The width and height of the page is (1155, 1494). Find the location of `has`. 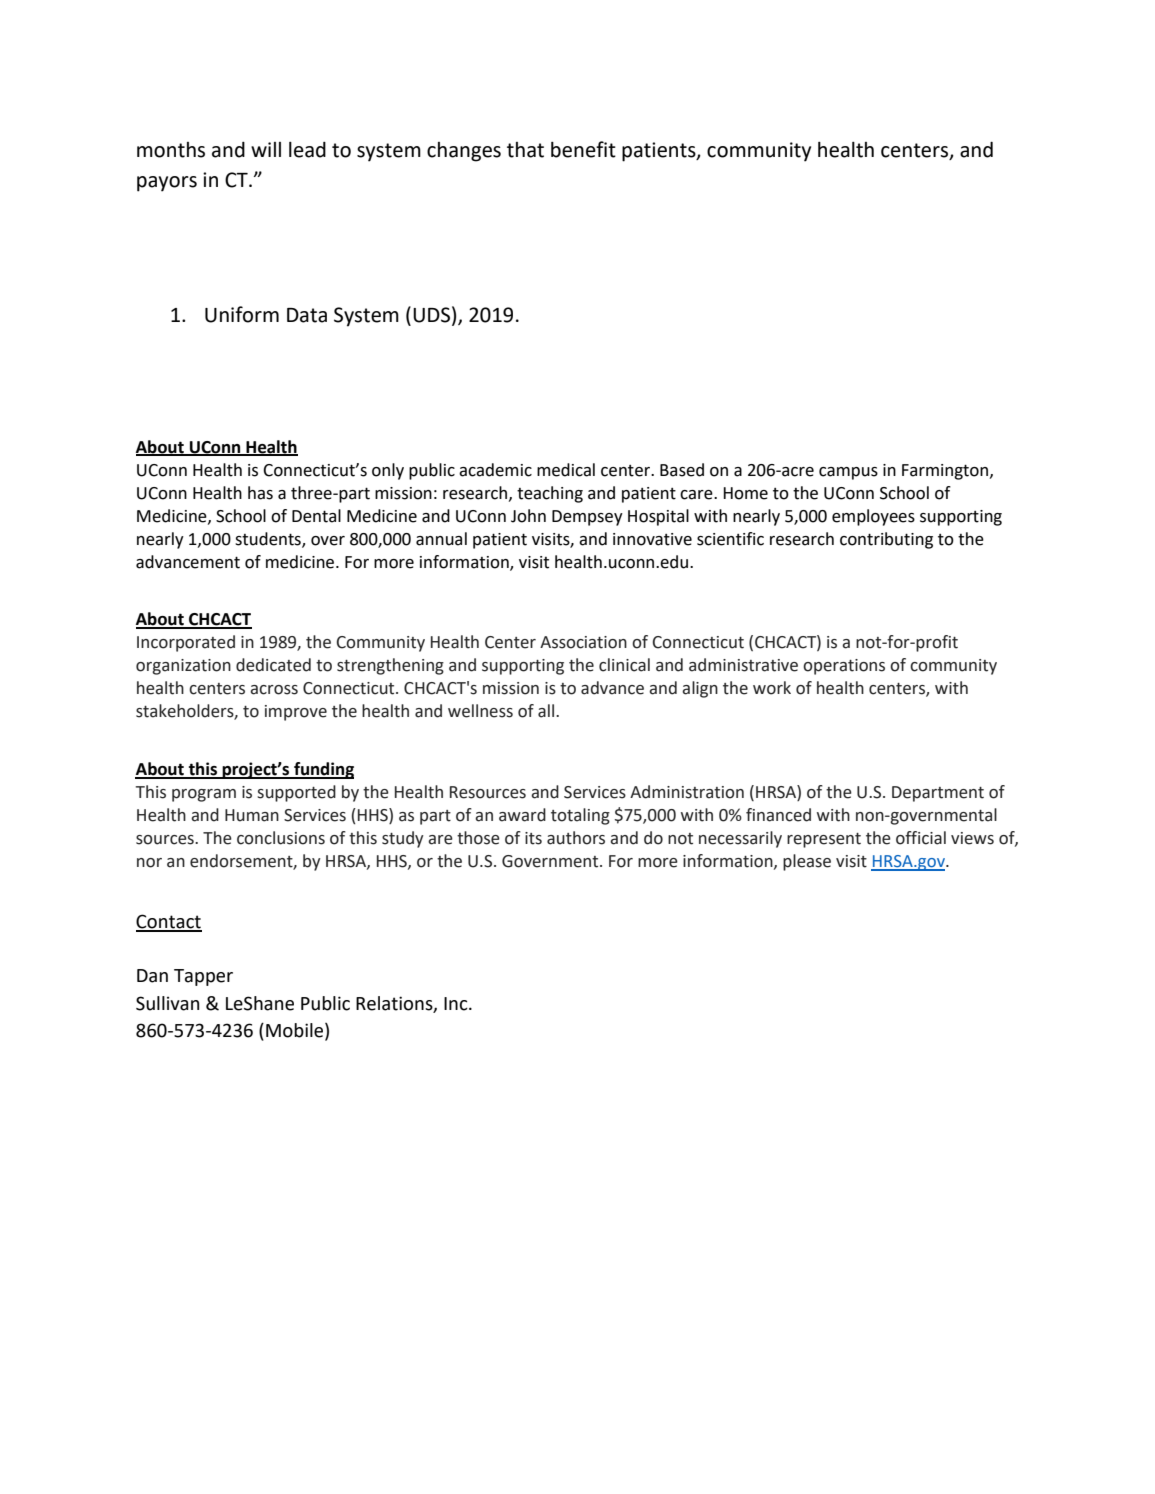

has is located at coordinates (260, 493).
